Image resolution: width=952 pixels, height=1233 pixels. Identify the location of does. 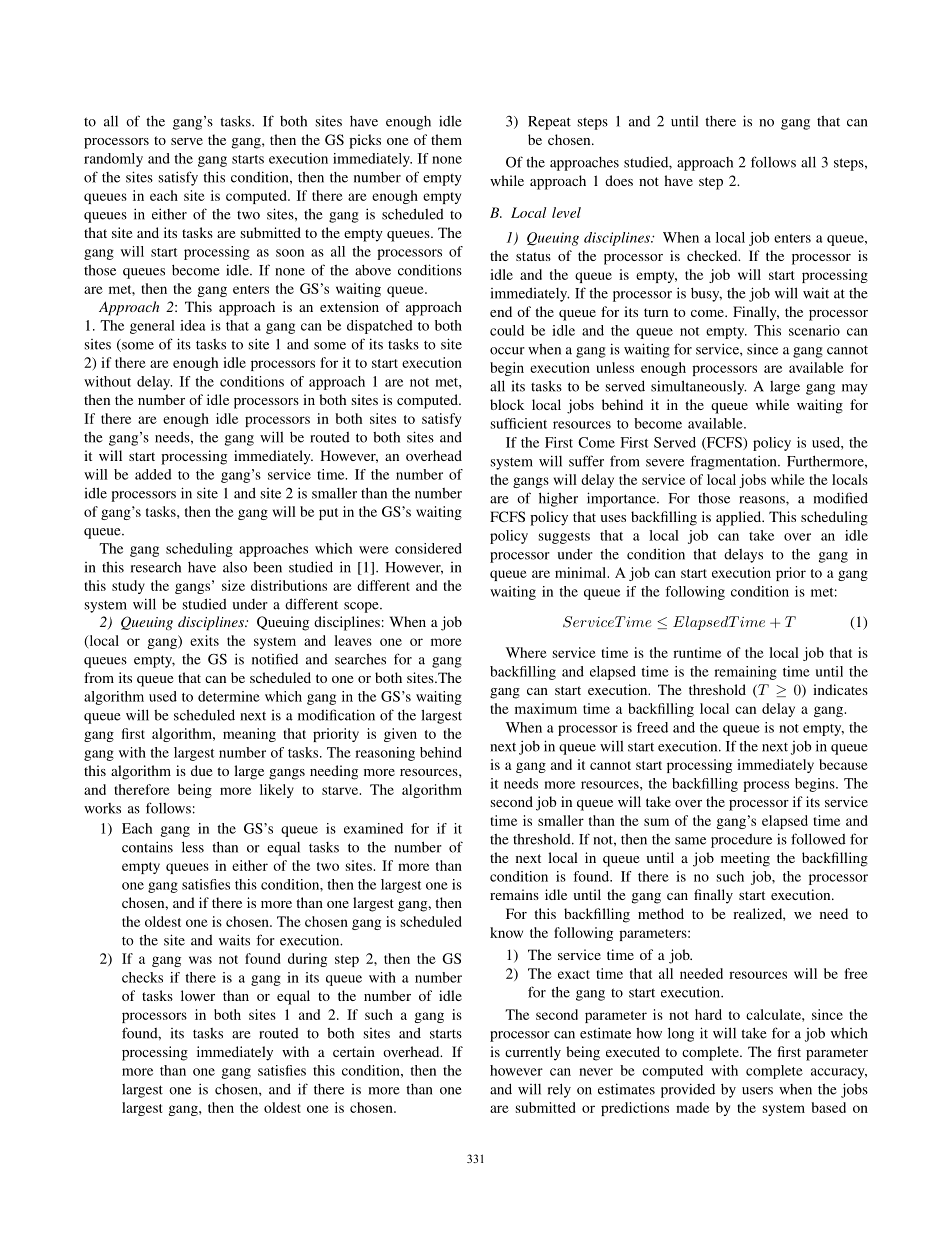
(619, 180).
